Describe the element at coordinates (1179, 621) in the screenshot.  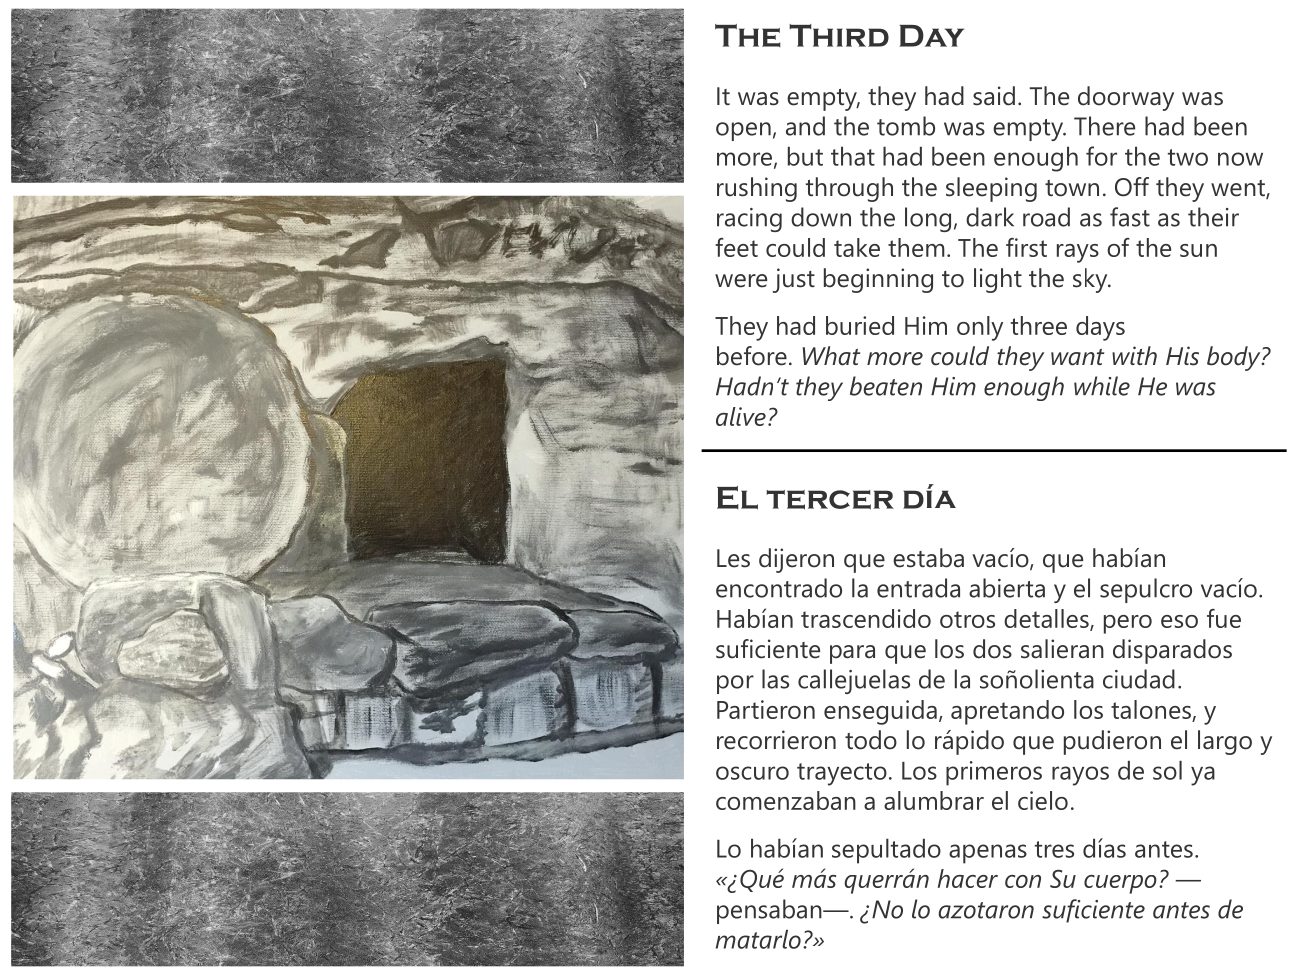
I see `eso` at that location.
